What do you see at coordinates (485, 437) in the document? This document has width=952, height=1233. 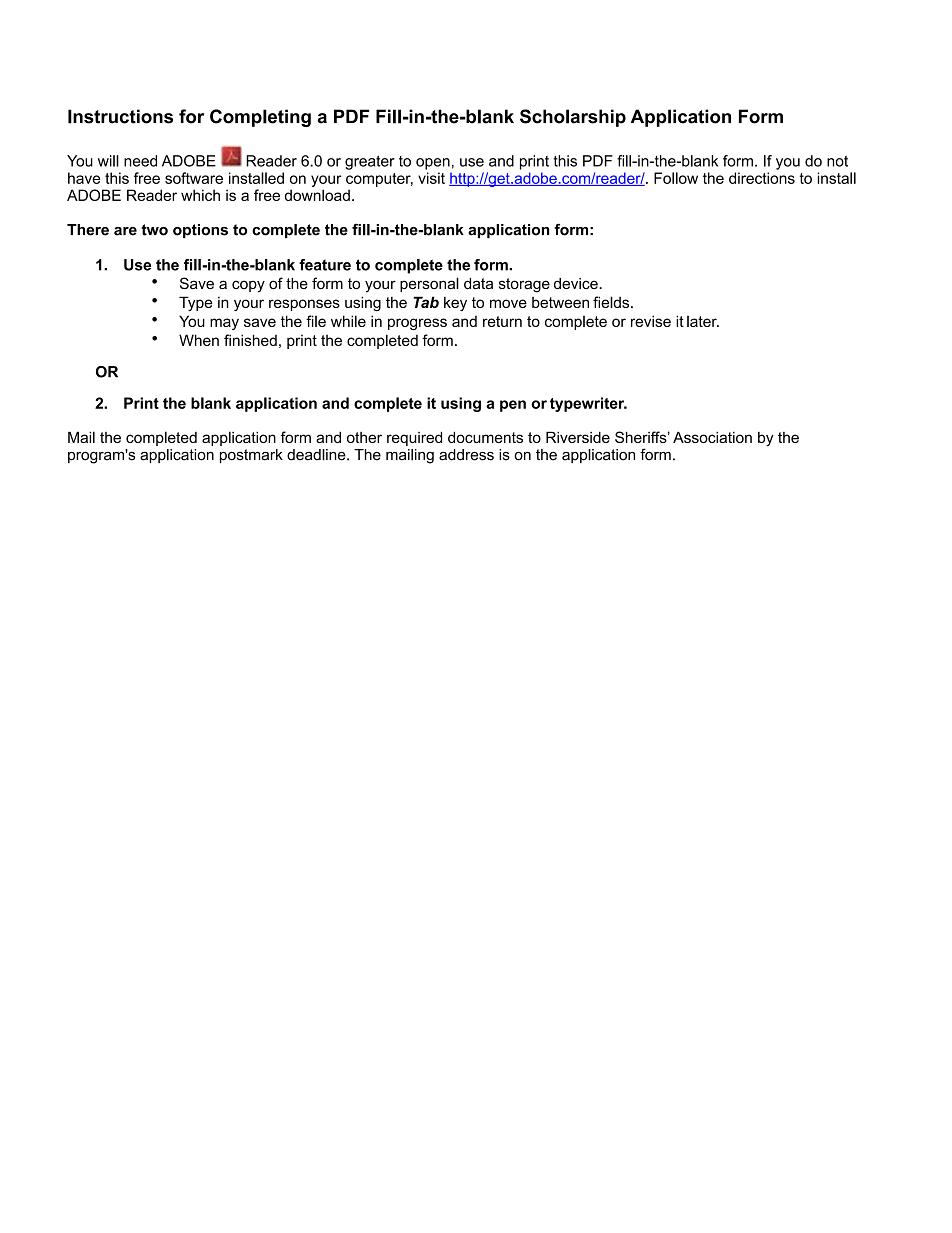 I see `documents` at bounding box center [485, 437].
